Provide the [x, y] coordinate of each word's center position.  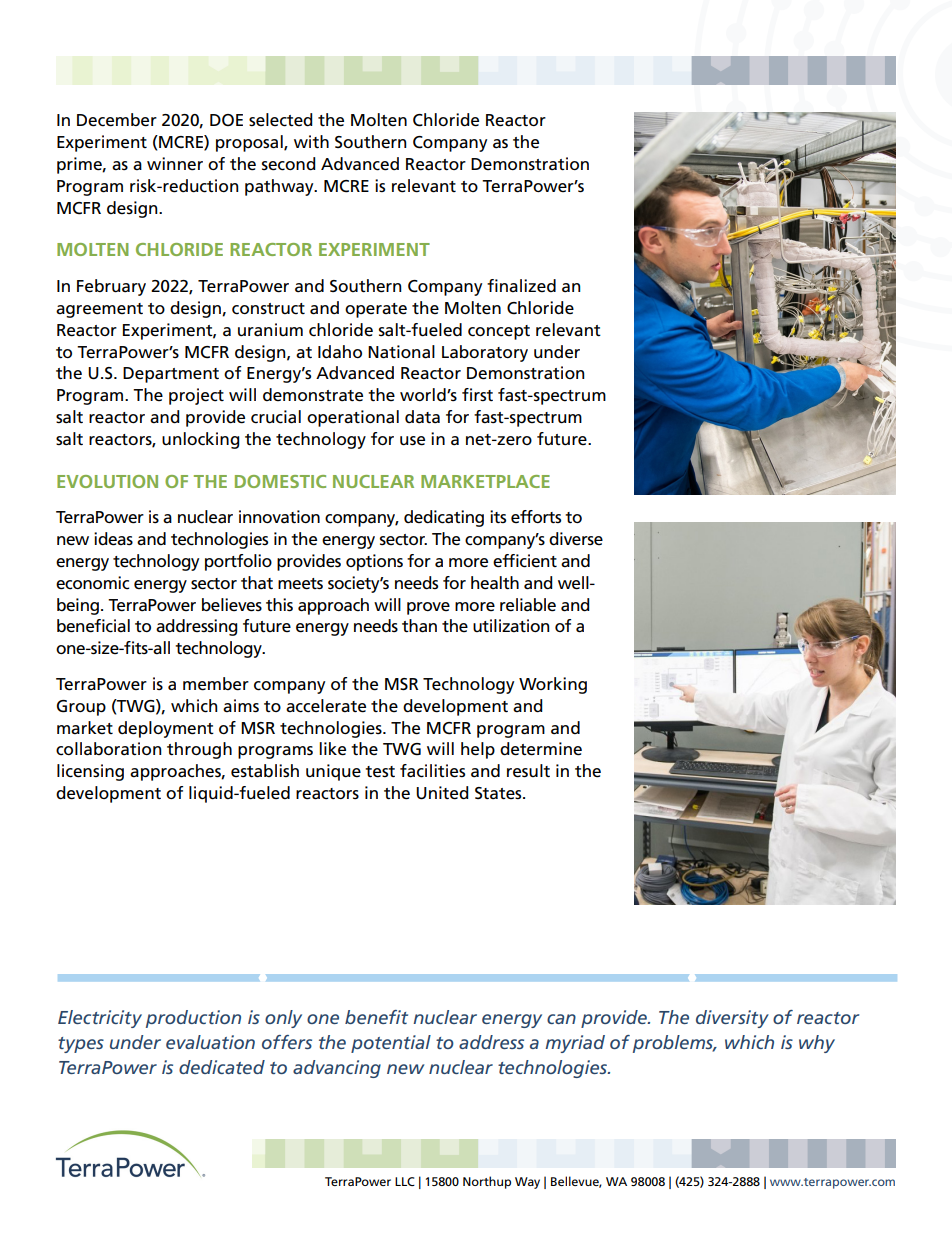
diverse [576, 539]
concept [499, 332]
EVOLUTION [107, 481]
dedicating [444, 518]
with [311, 141]
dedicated [222, 1067]
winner [175, 164]
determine [541, 749]
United [442, 793]
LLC [405, 1181]
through [199, 750]
